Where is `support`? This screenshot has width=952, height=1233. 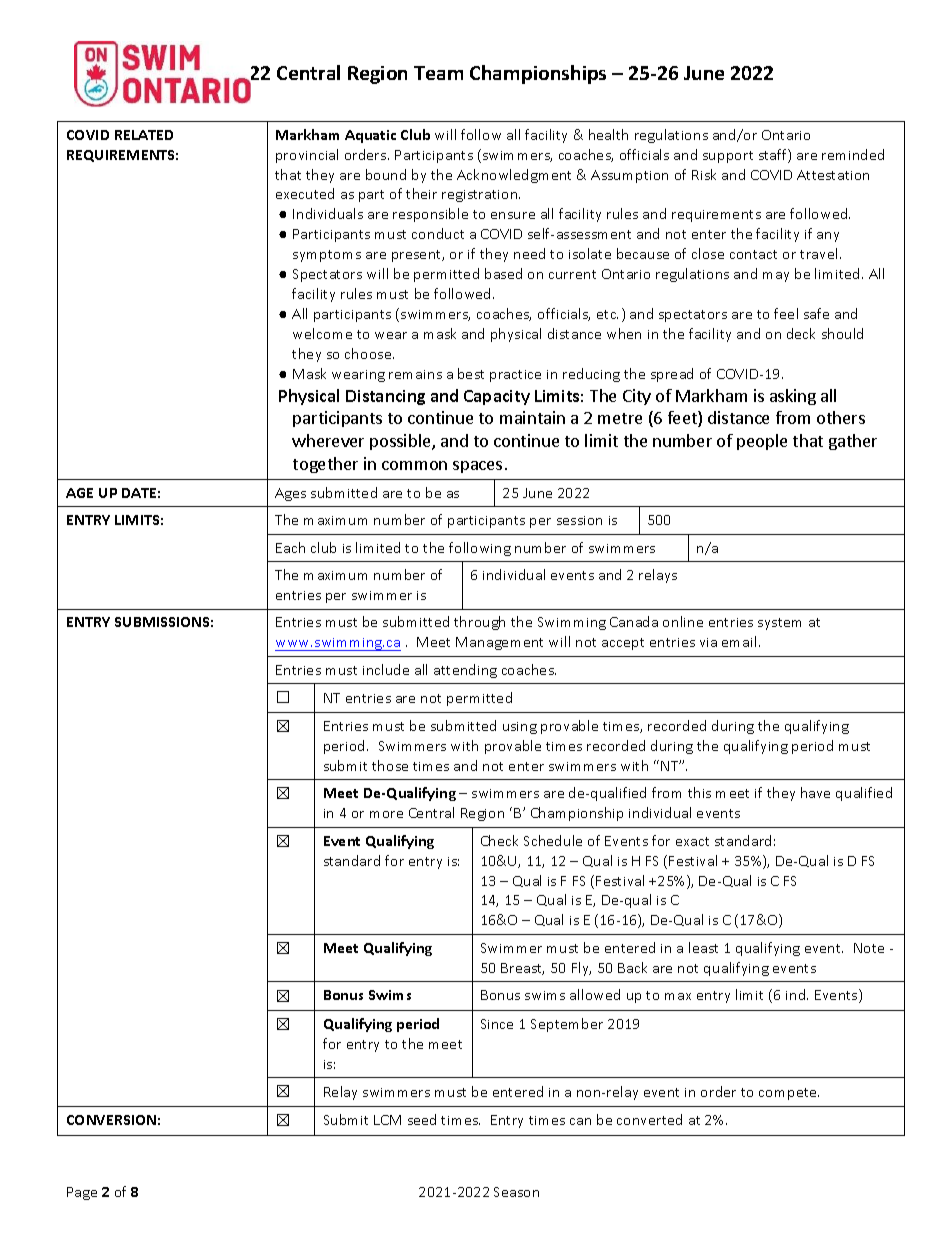 support is located at coordinates (728, 157).
